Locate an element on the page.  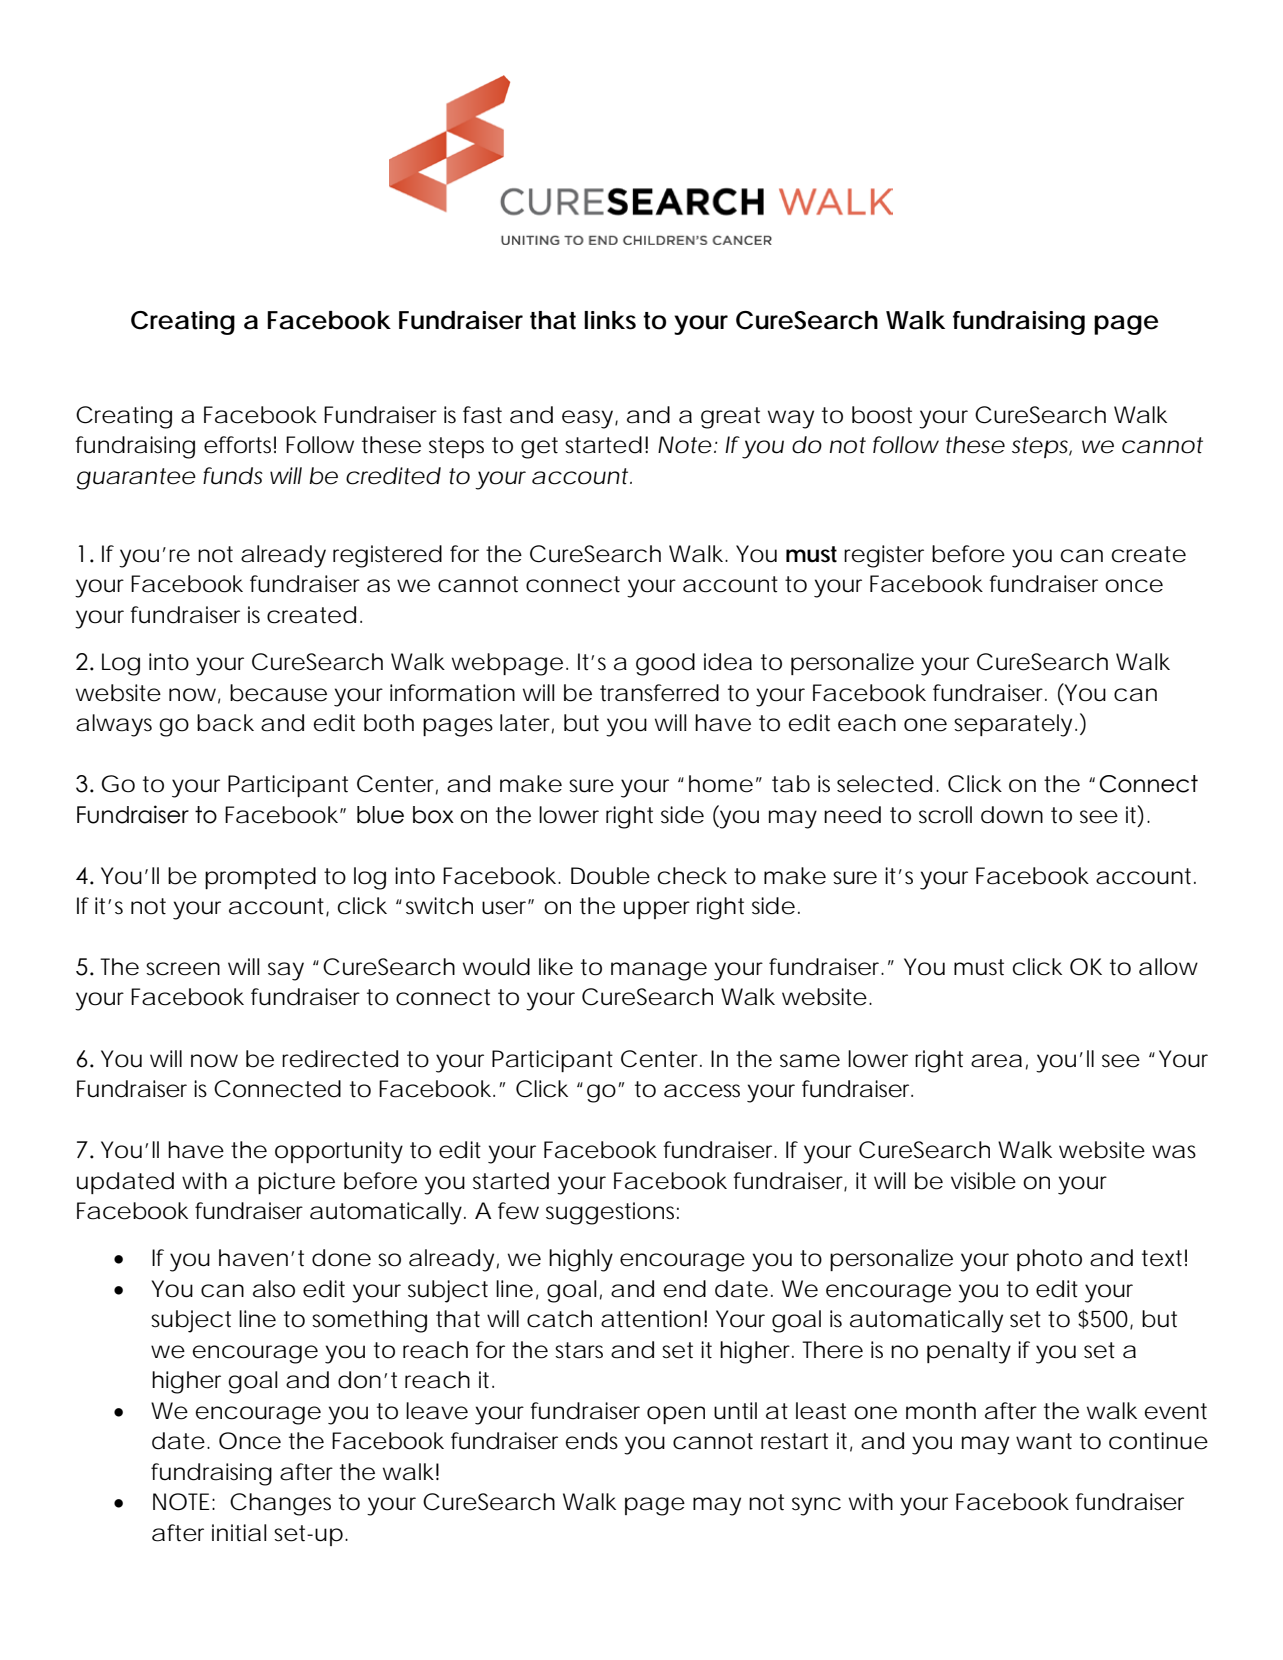
also is located at coordinates (274, 1289).
